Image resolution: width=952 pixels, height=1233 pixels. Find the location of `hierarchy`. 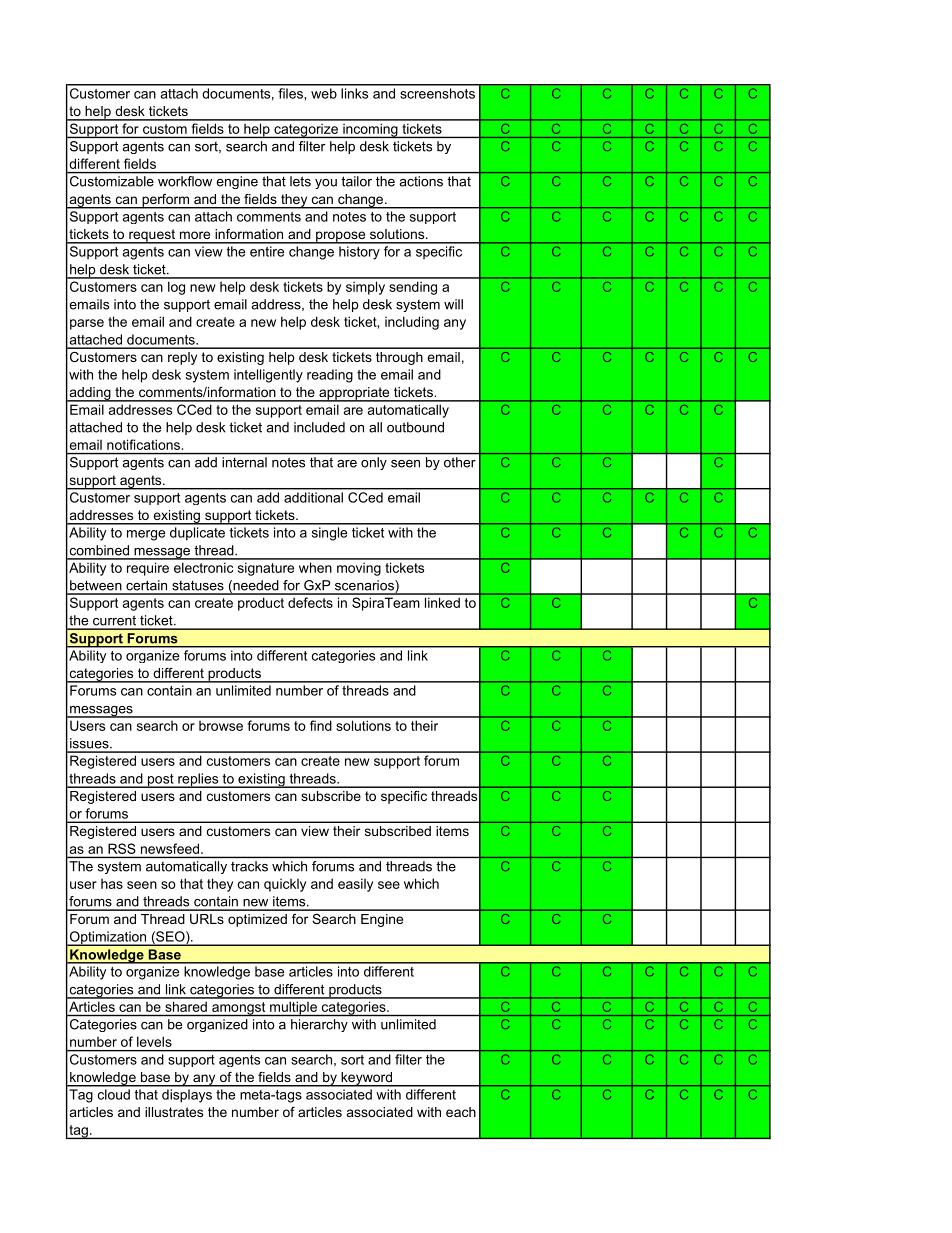

hierarchy is located at coordinates (319, 1025).
